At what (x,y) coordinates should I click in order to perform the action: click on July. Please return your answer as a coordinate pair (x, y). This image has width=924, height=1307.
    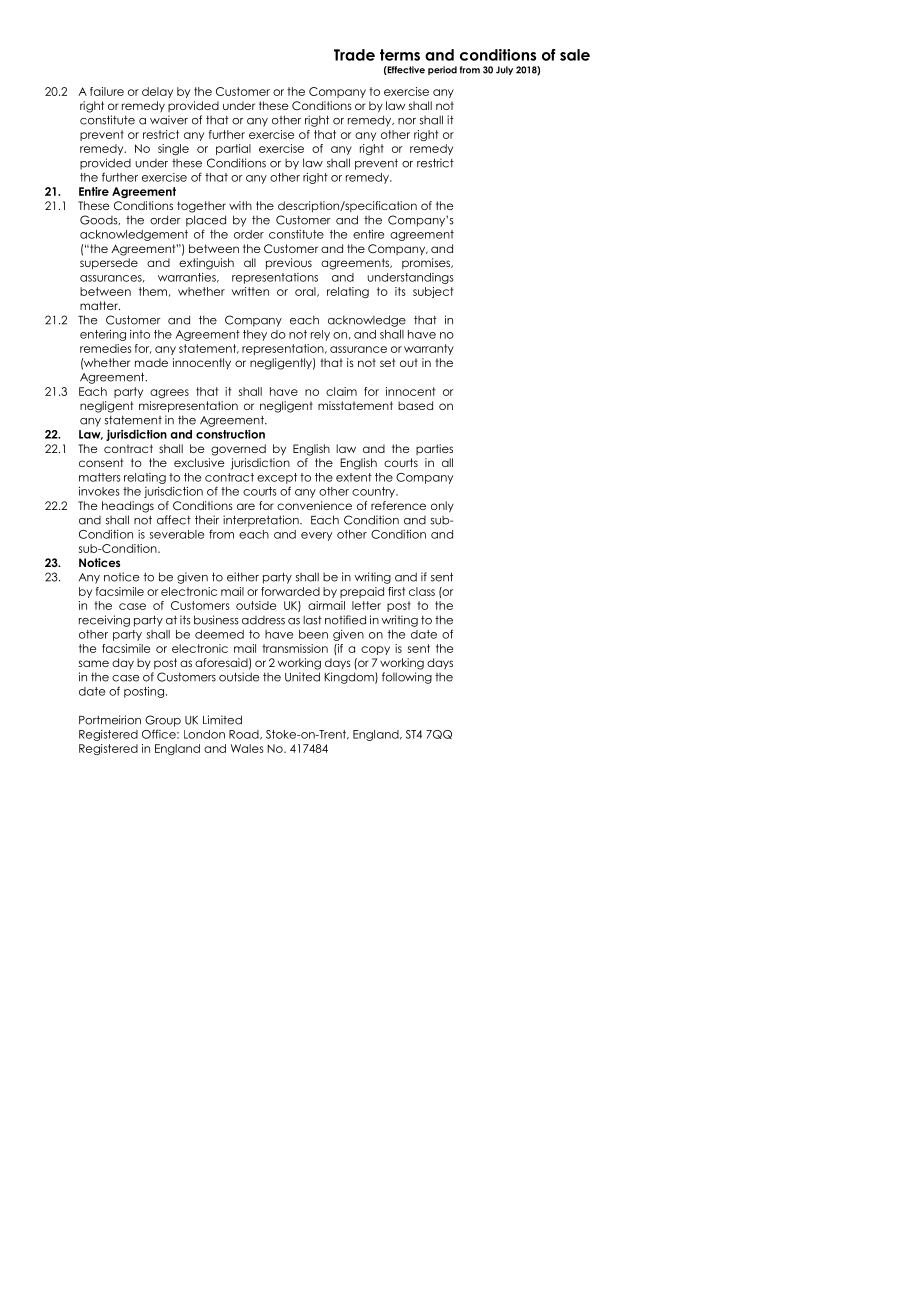
    Looking at the image, I should click on (504, 70).
